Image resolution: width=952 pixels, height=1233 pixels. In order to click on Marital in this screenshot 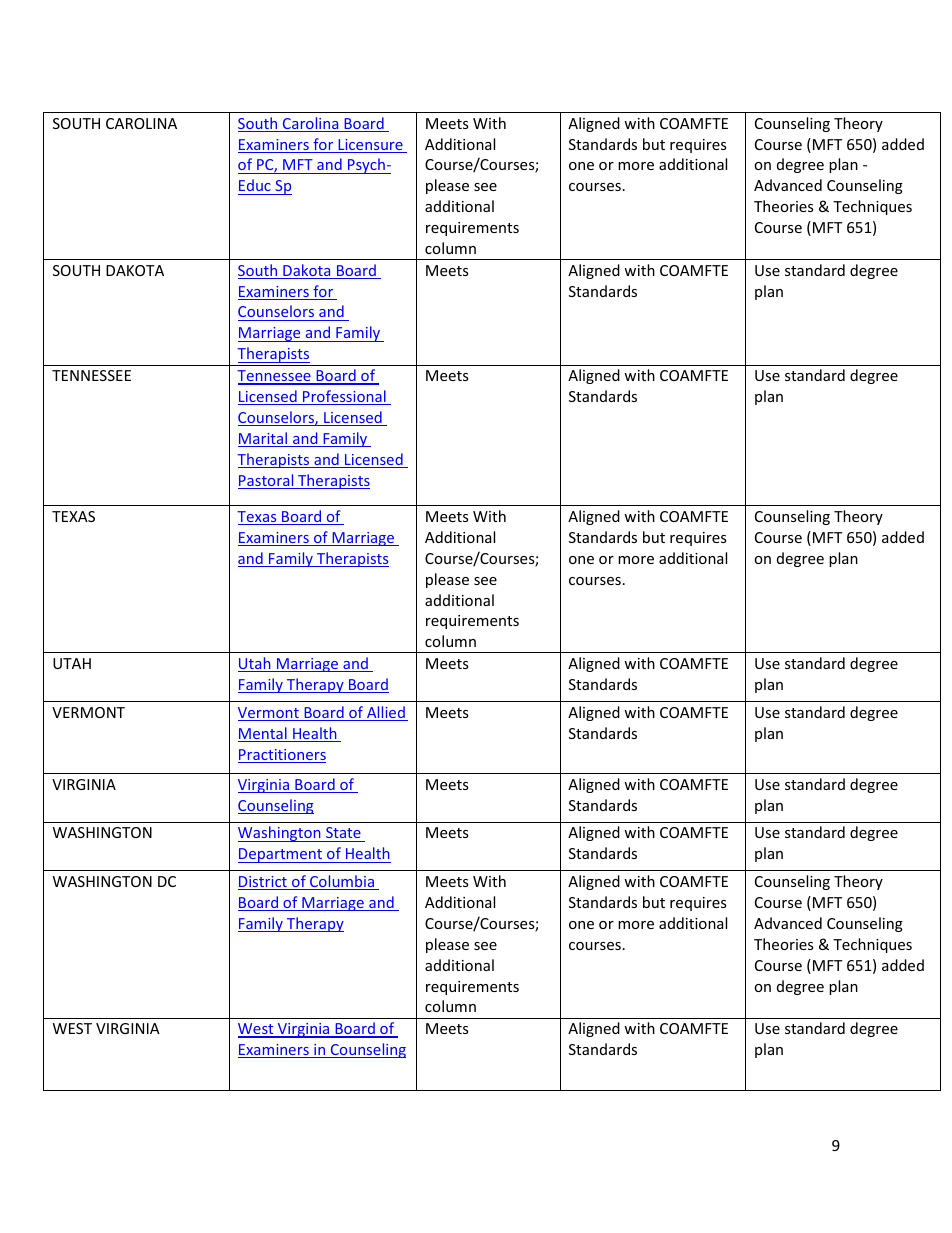, I will do `click(264, 439)`.
